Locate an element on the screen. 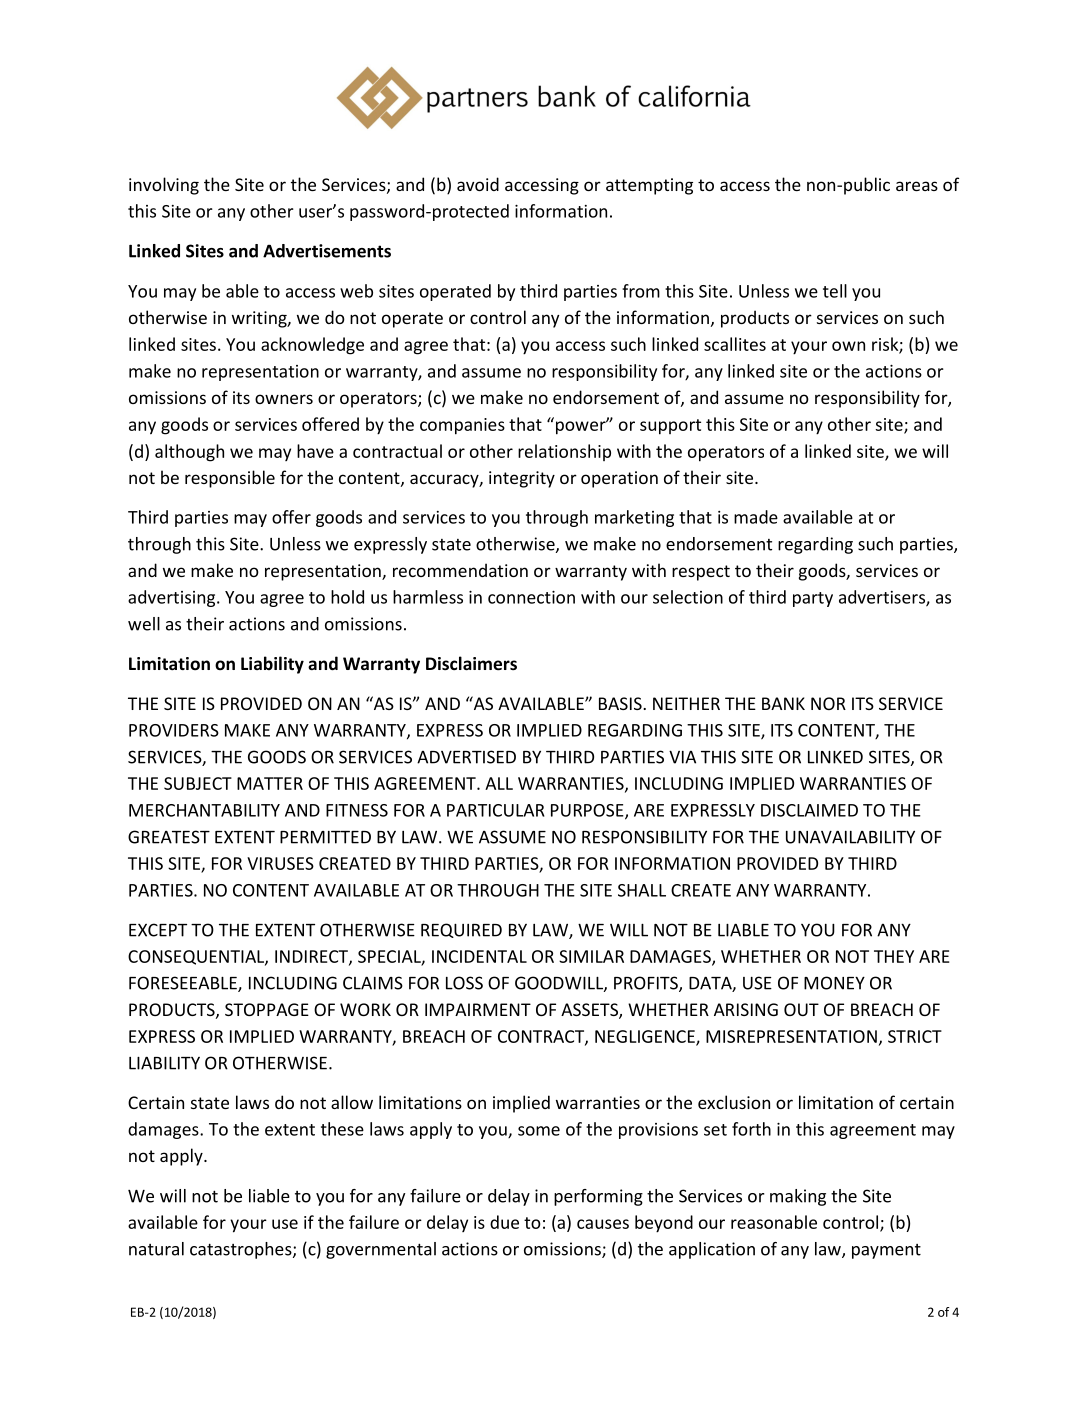 This screenshot has width=1088, height=1408. integrity is located at coordinates (522, 479).
